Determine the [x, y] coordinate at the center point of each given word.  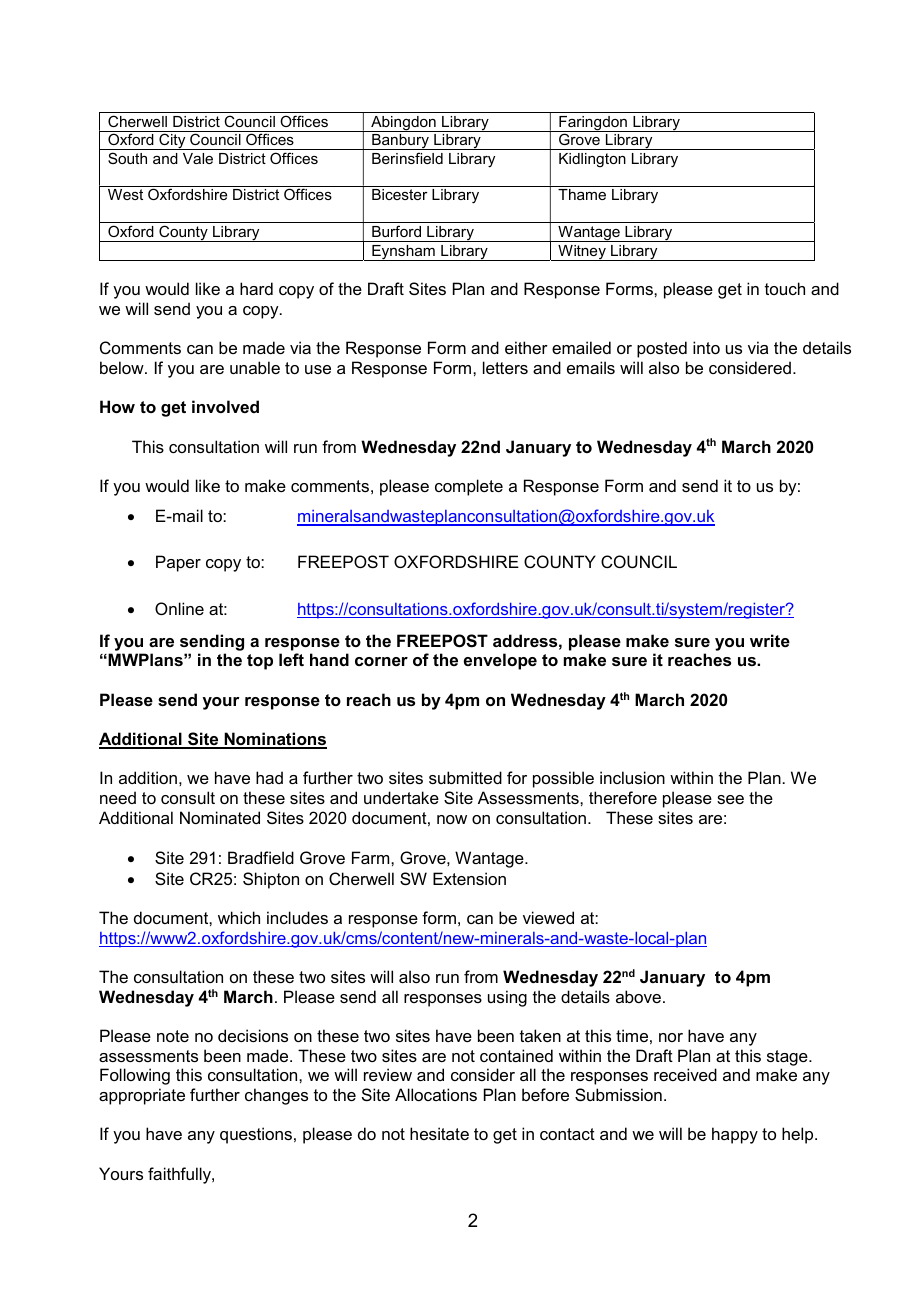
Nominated [220, 817]
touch [785, 288]
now [452, 819]
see [730, 799]
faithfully [180, 1175]
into [706, 347]
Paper [178, 563]
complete [469, 487]
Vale [198, 158]
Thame [582, 194]
